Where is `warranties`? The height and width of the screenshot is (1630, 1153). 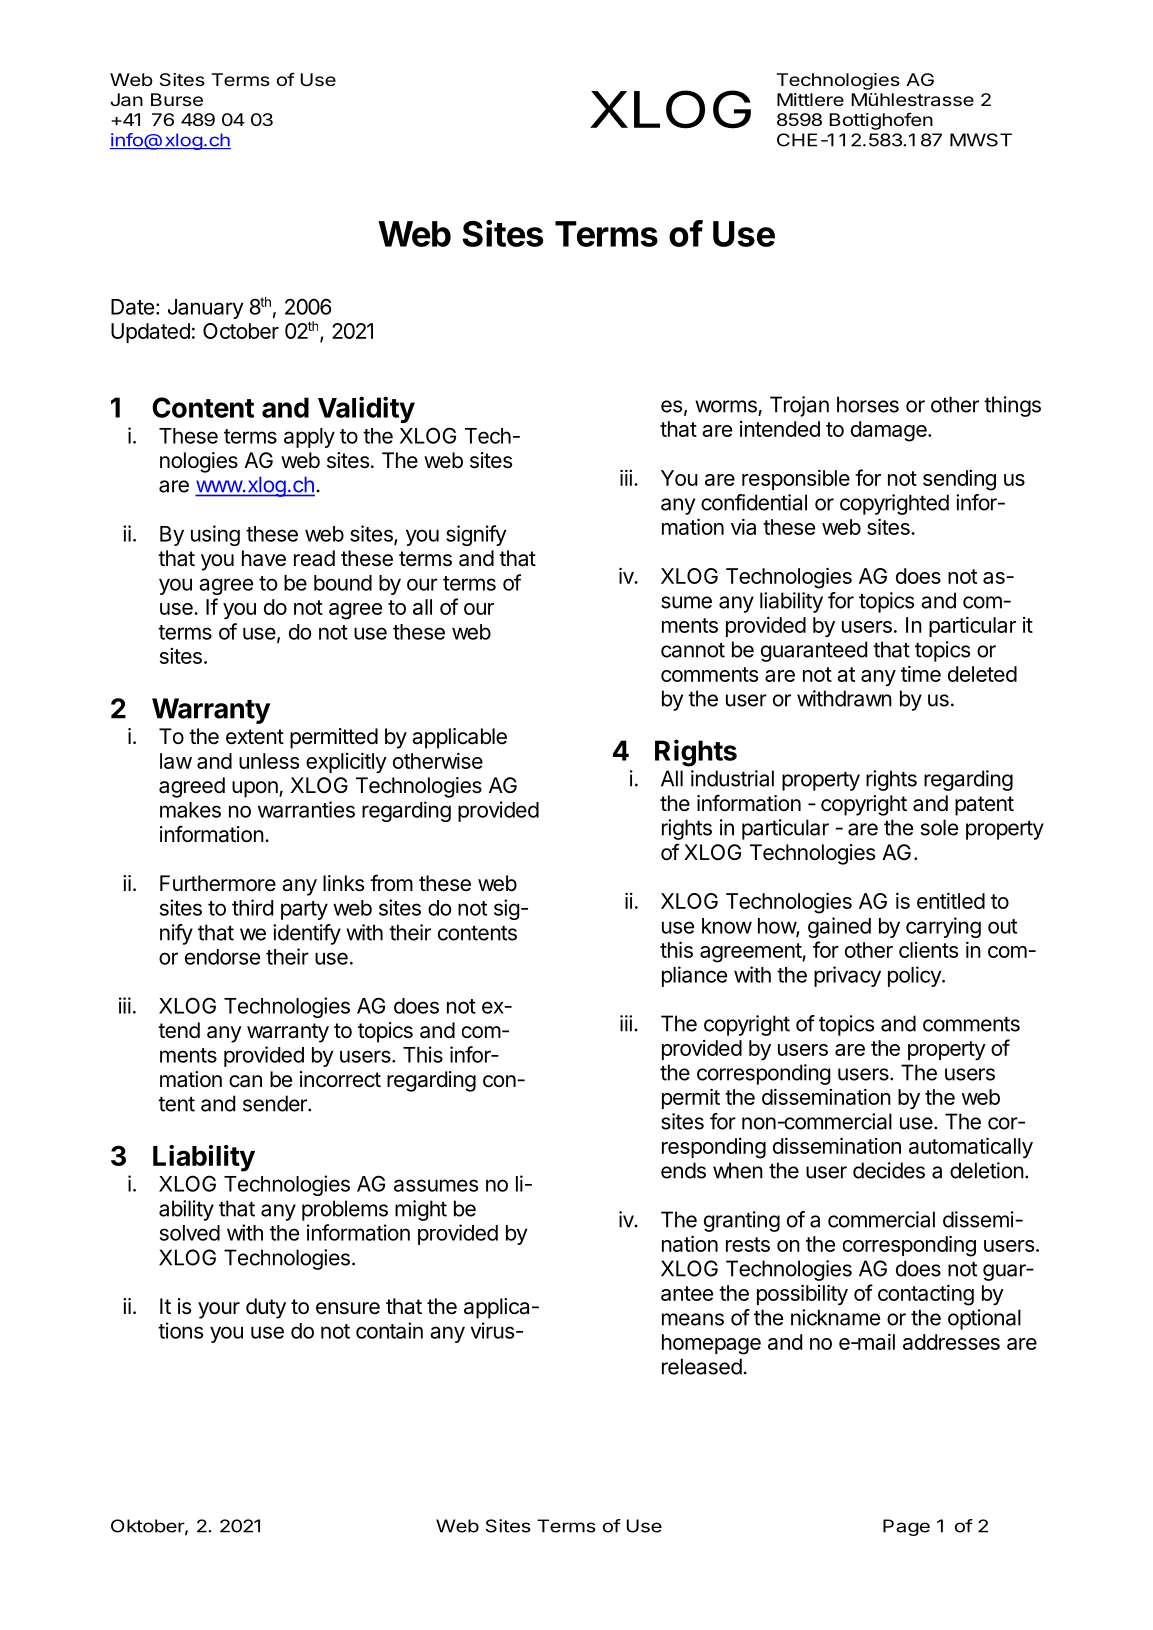 warranties is located at coordinates (306, 809).
